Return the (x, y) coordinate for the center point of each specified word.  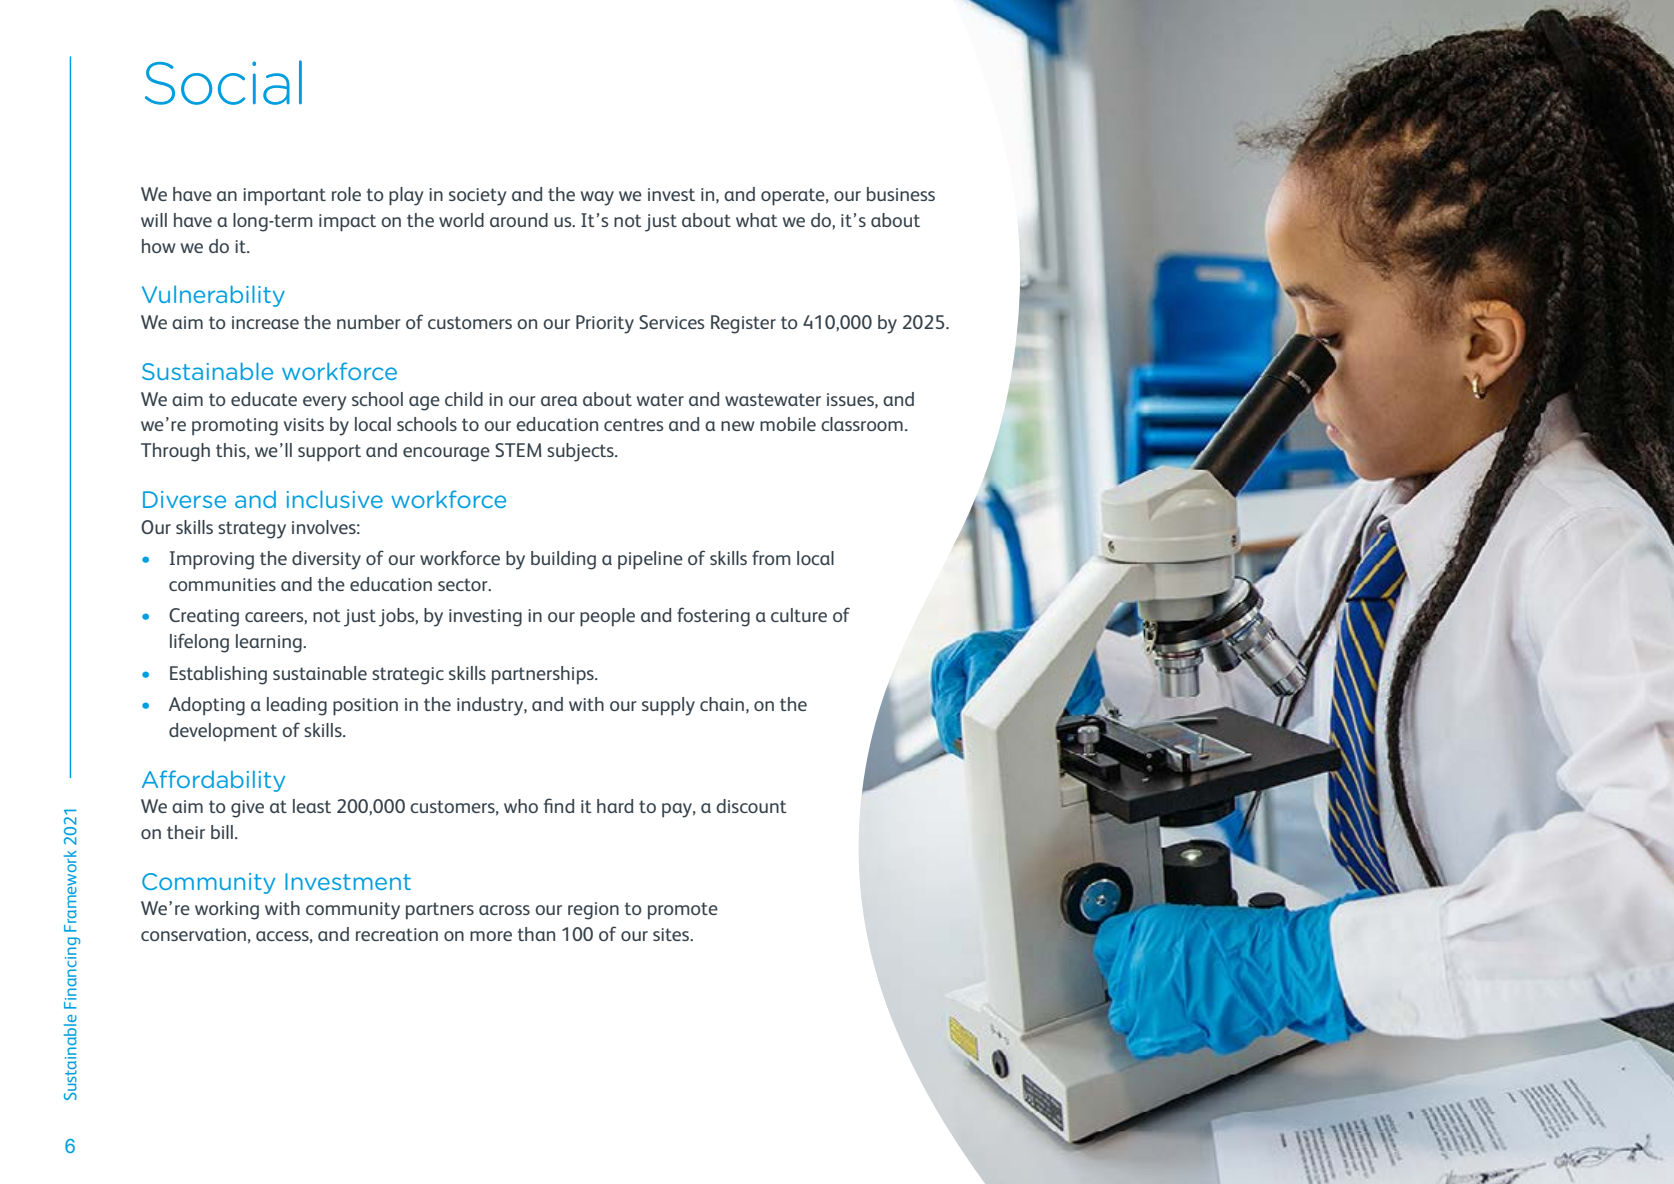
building (563, 560)
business (901, 194)
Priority (605, 324)
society (477, 197)
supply (668, 706)
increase (265, 322)
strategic (408, 676)
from (771, 557)
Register (743, 324)
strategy (252, 530)
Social (223, 82)
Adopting (207, 706)
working (227, 910)
